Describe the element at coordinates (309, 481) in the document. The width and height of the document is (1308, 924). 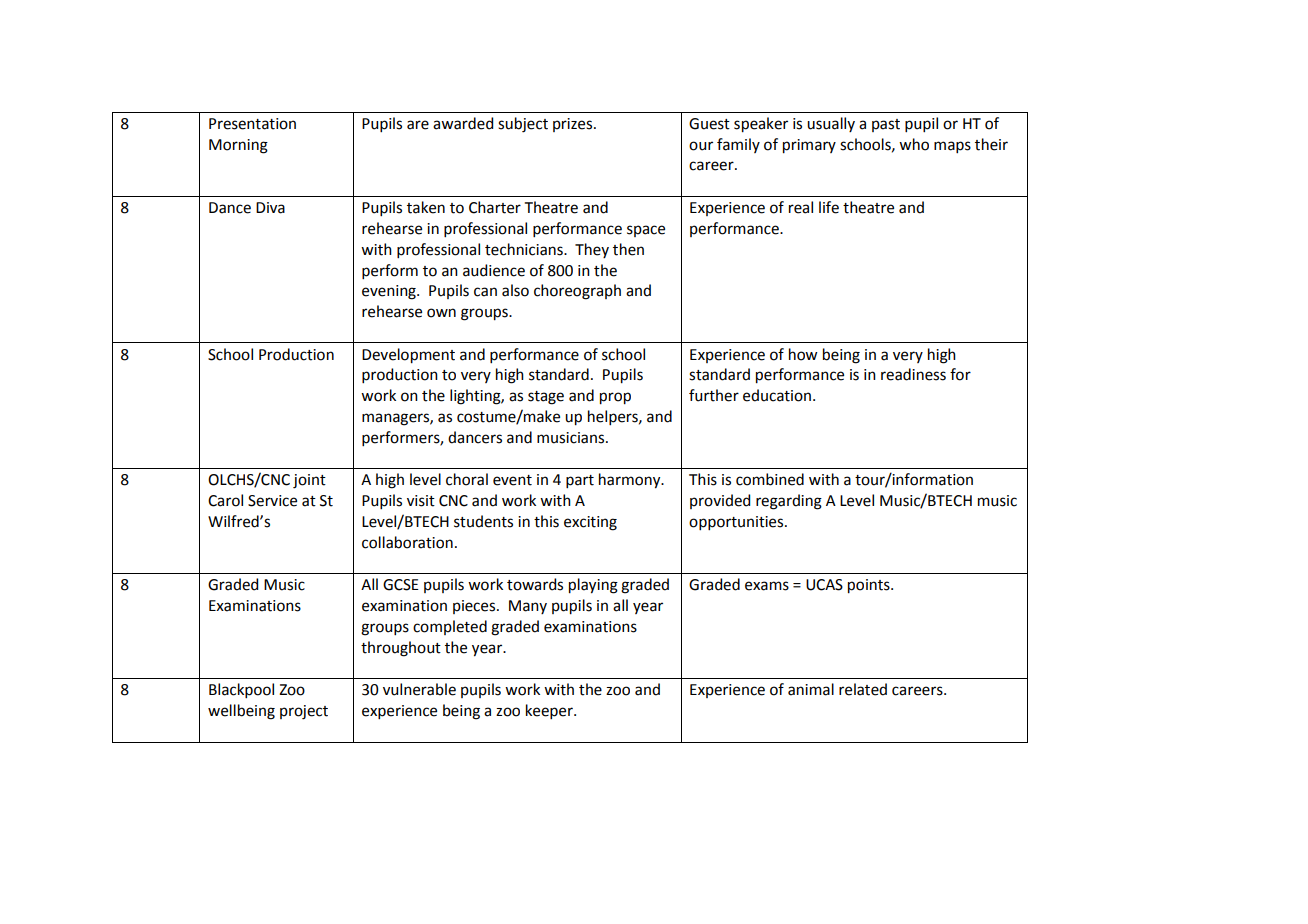
I see `joint` at that location.
